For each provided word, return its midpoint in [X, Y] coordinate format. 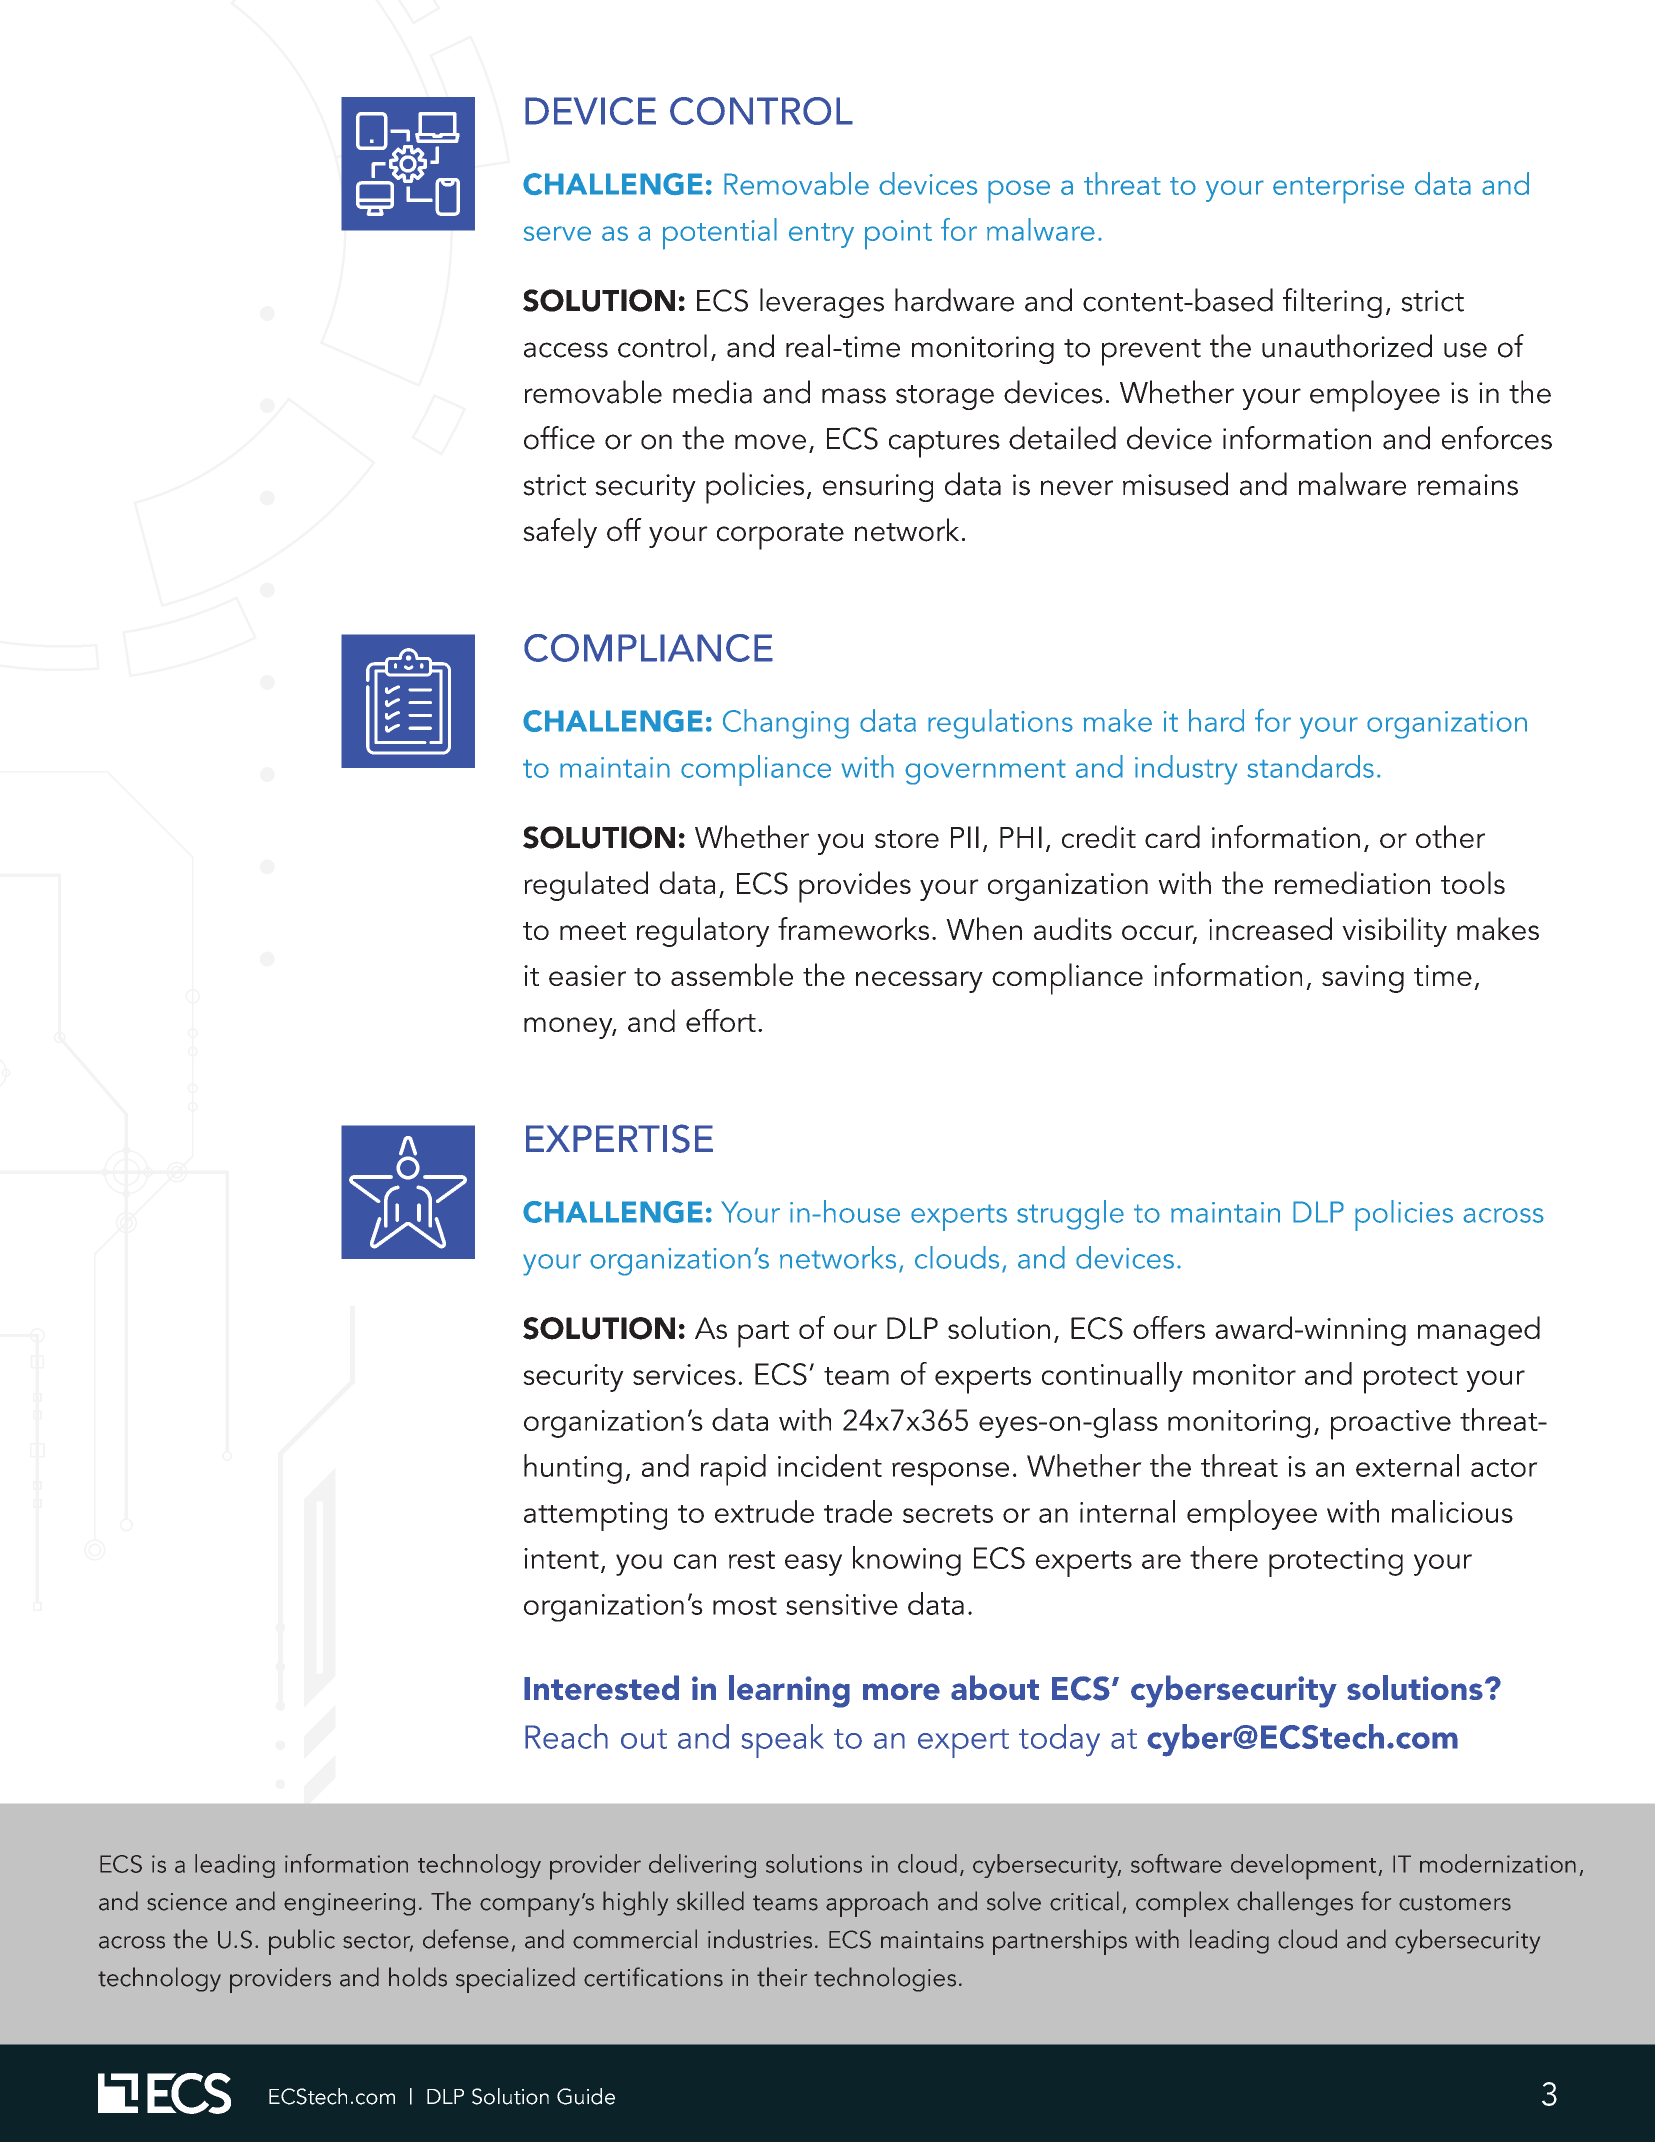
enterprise [1338, 189]
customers [1455, 1903]
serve [557, 233]
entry [821, 235]
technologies [885, 1979]
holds [418, 1977]
